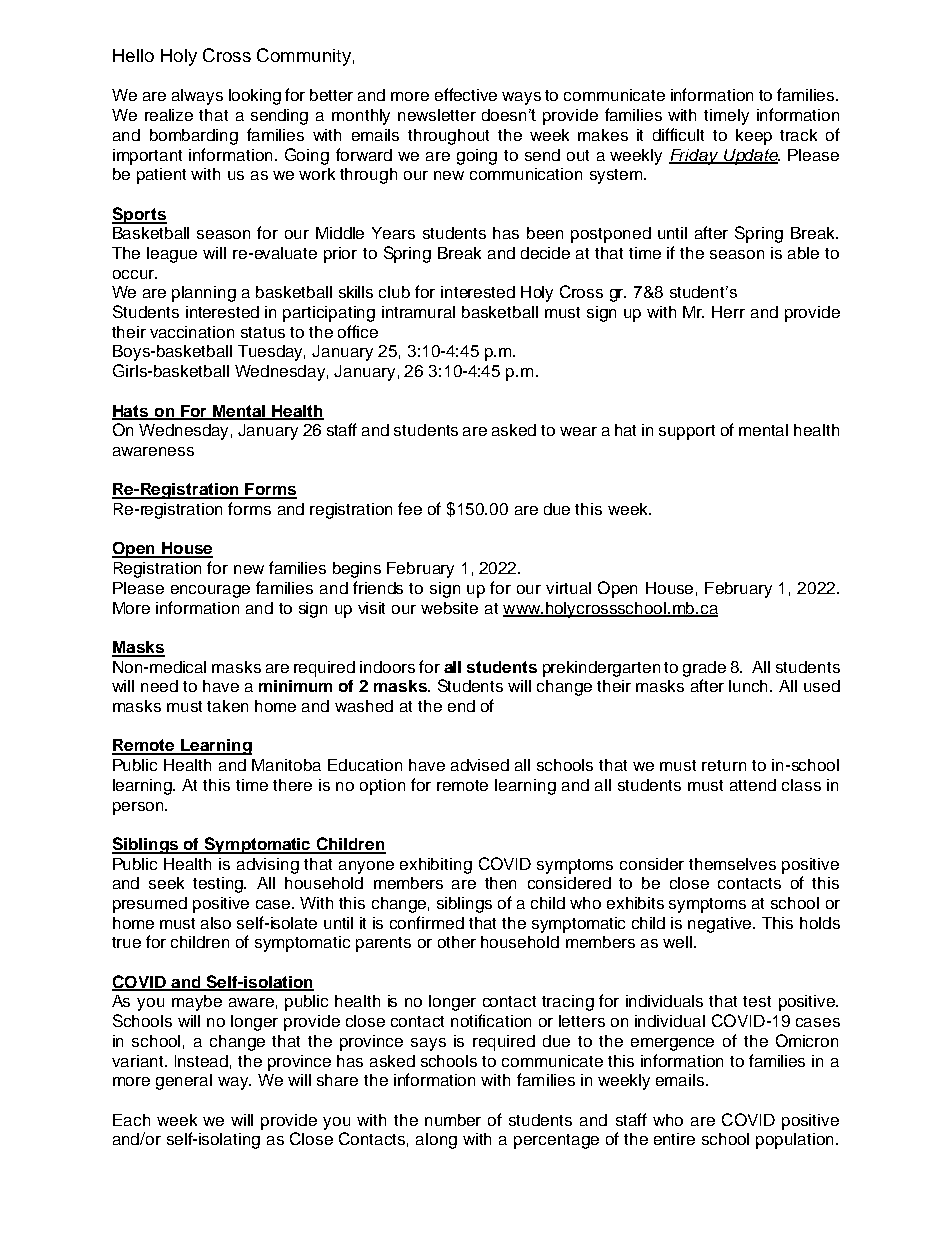 This screenshot has width=952, height=1233. What do you see at coordinates (687, 432) in the screenshot?
I see `support` at bounding box center [687, 432].
